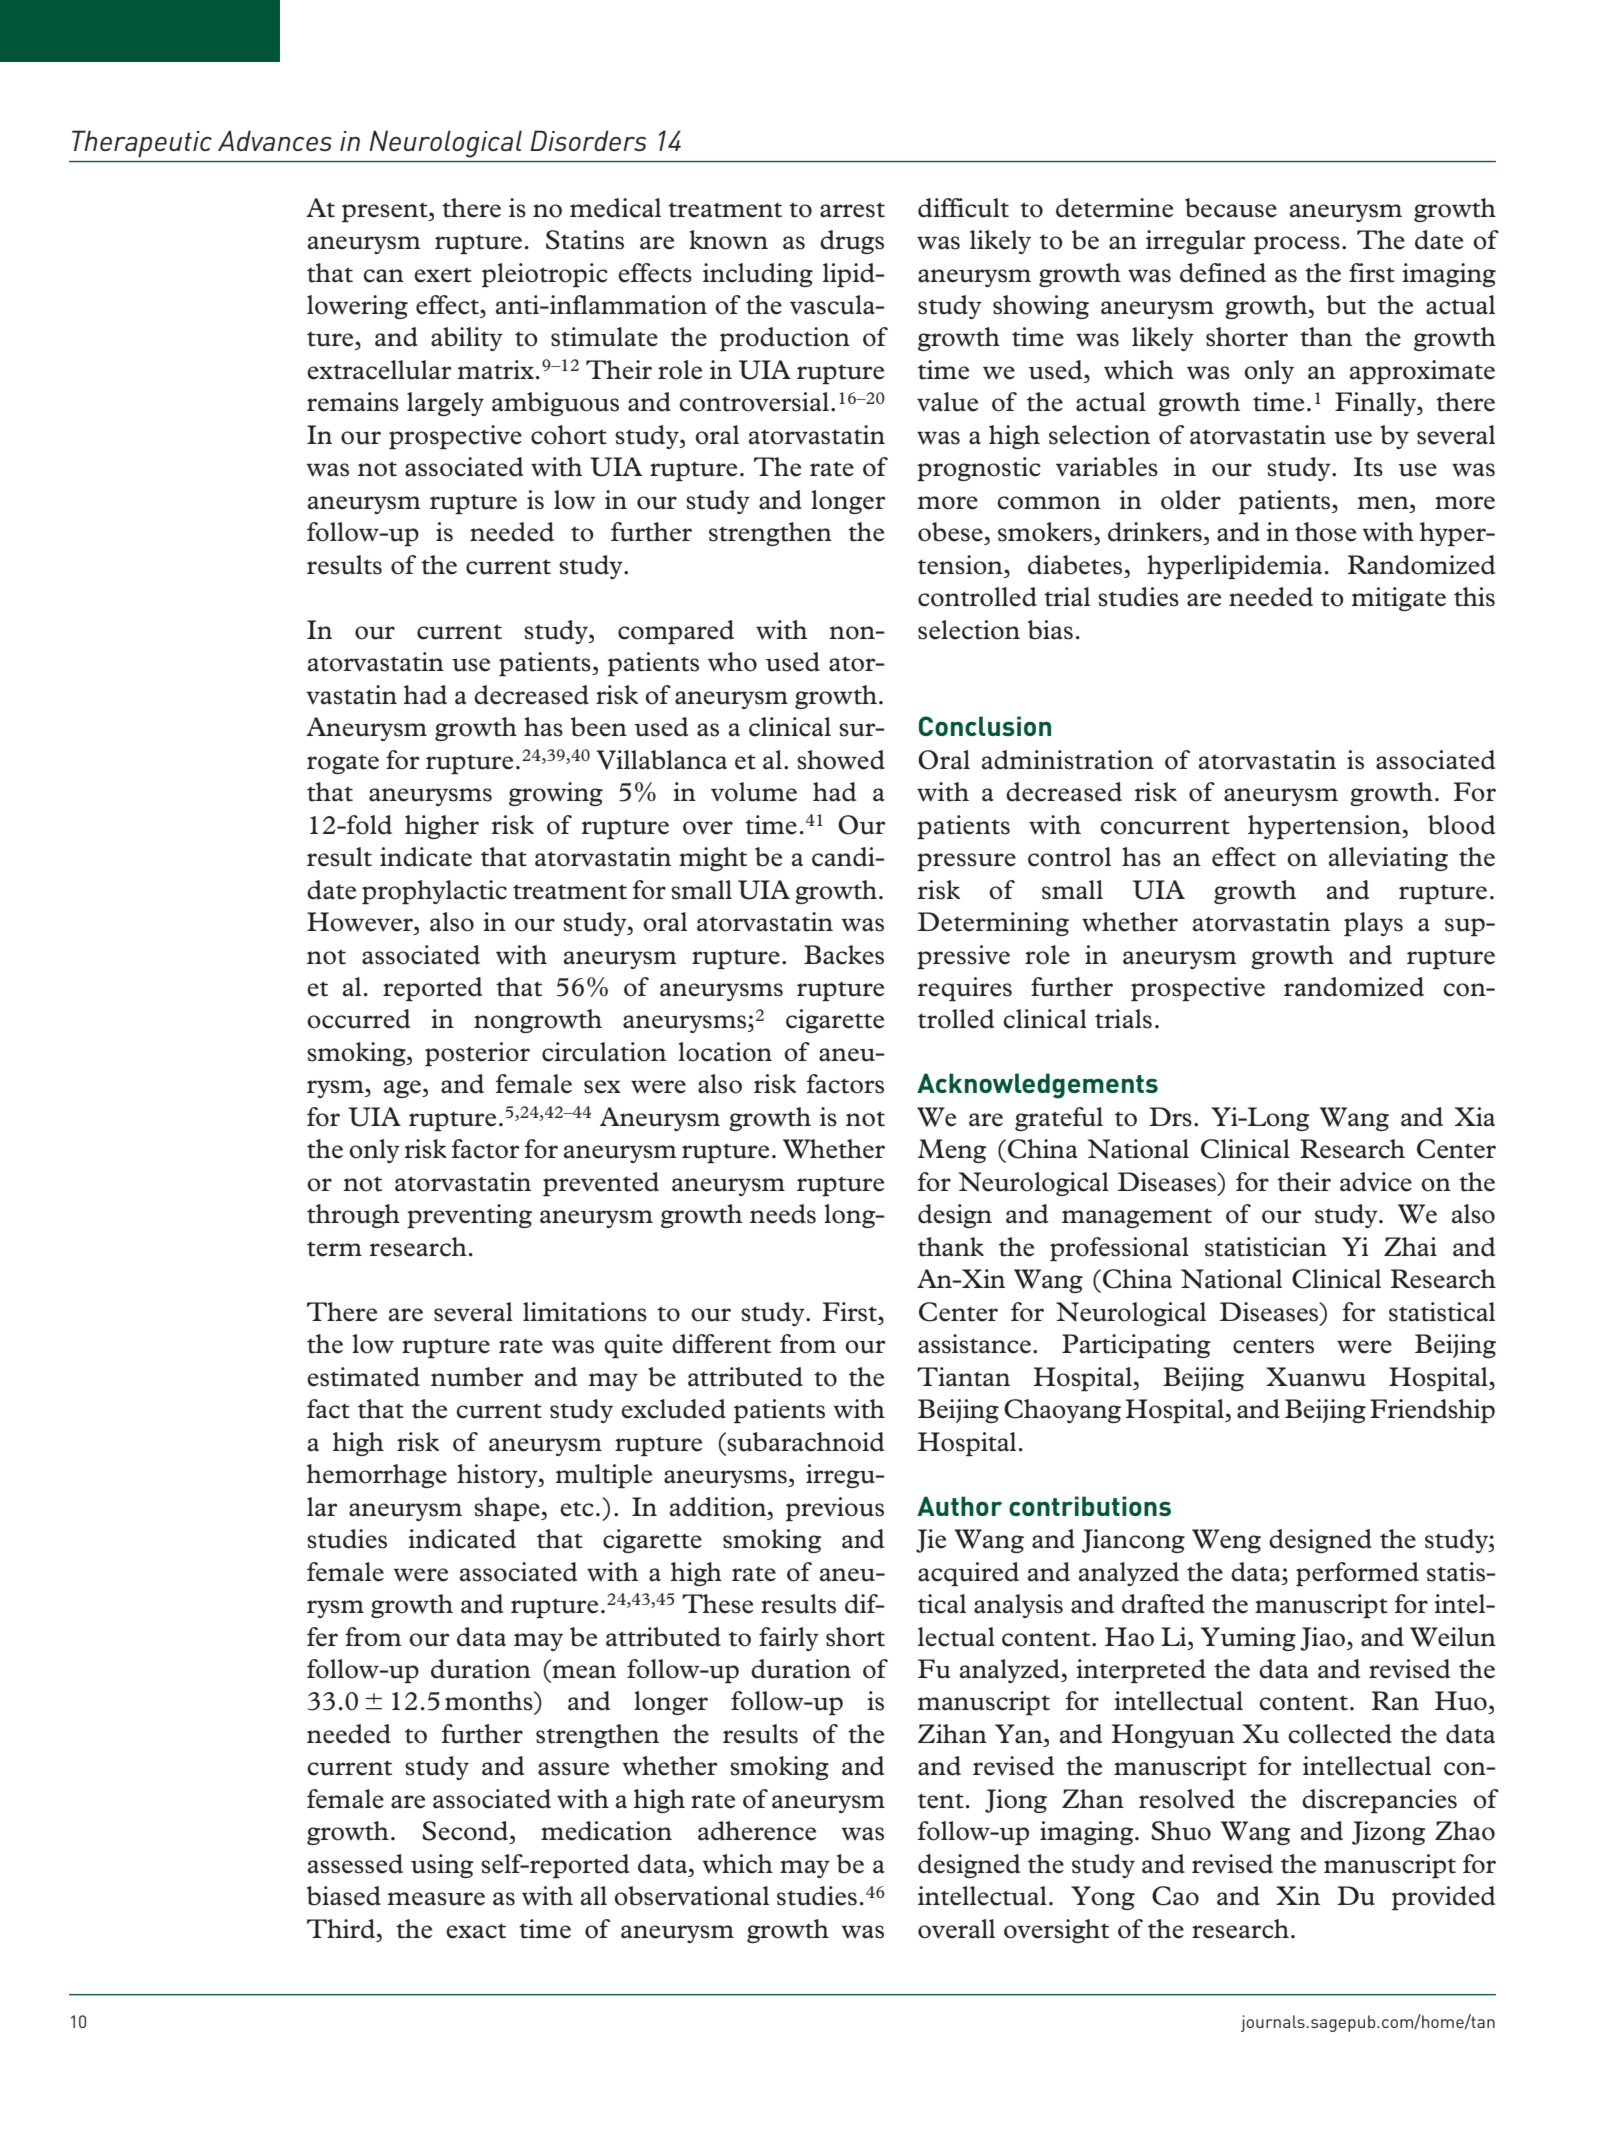 The height and width of the screenshot is (2148, 1611). What do you see at coordinates (1379, 1801) in the screenshot?
I see `discrepancies` at bounding box center [1379, 1801].
